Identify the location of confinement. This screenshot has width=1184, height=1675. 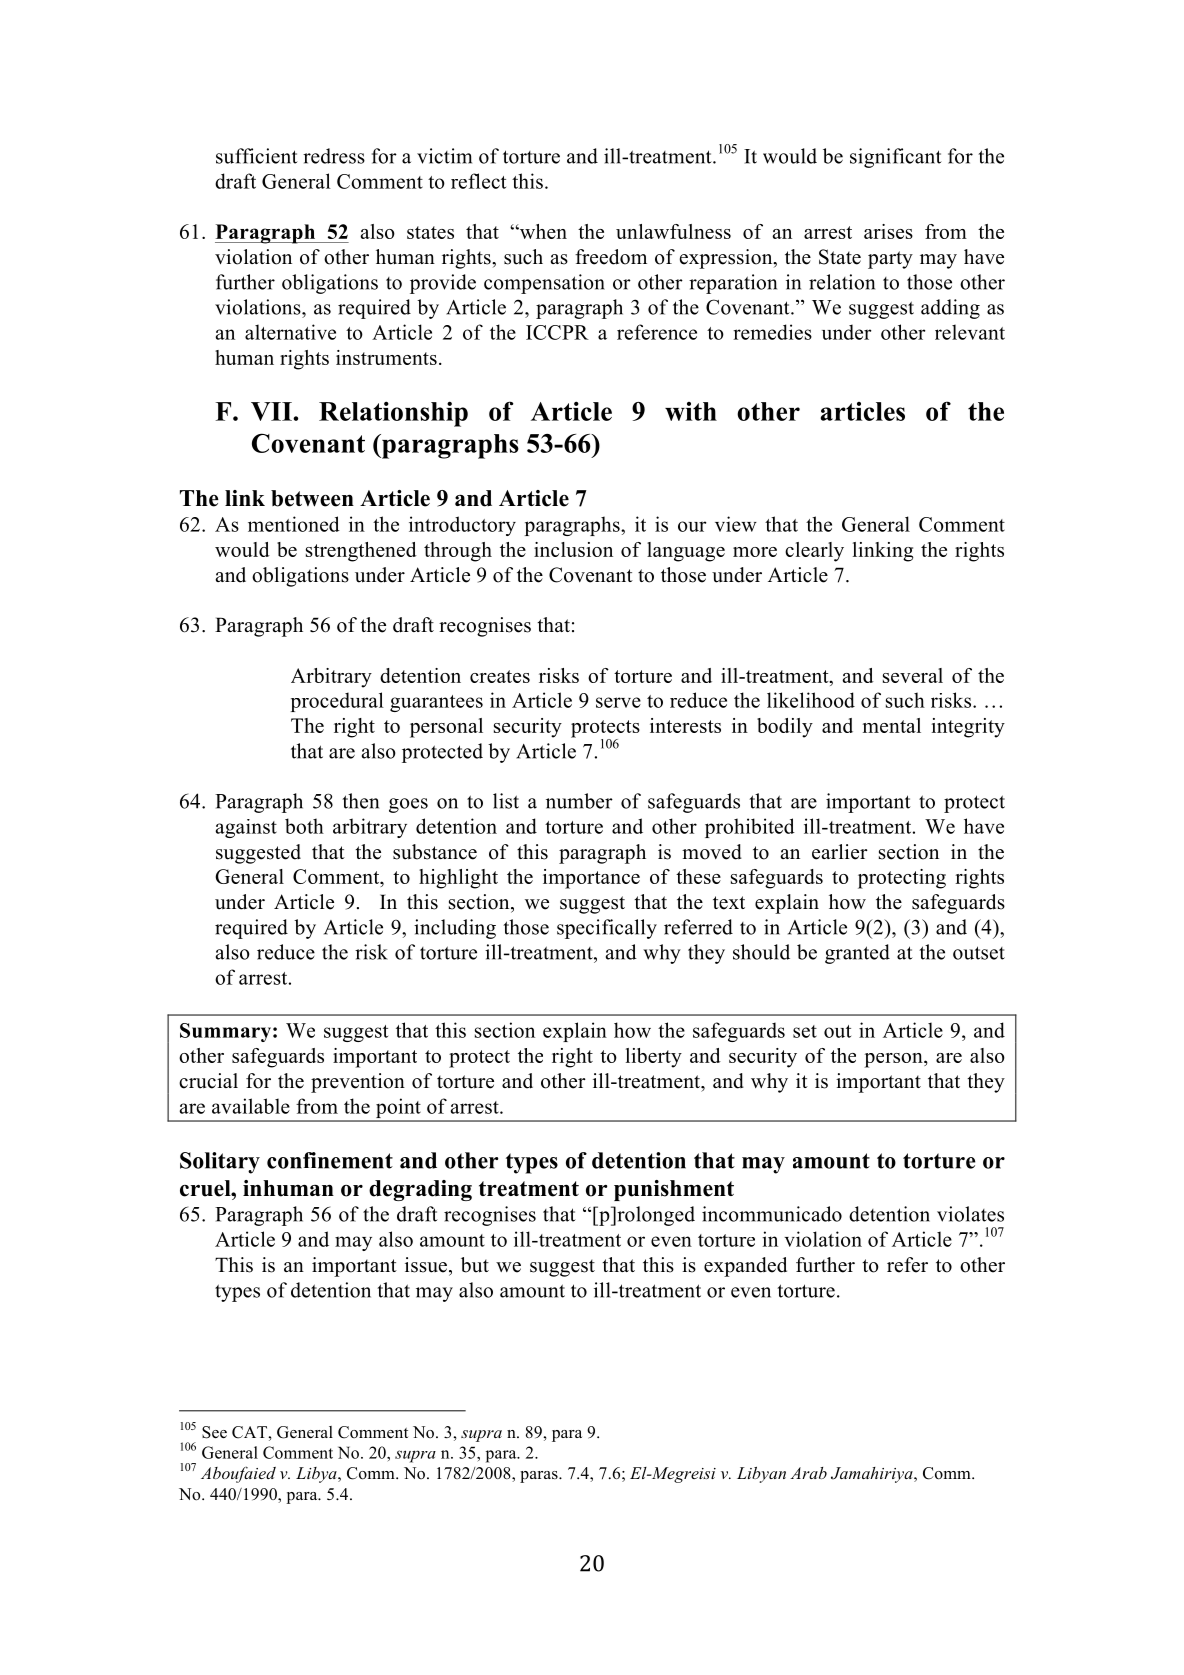
(330, 1160).
